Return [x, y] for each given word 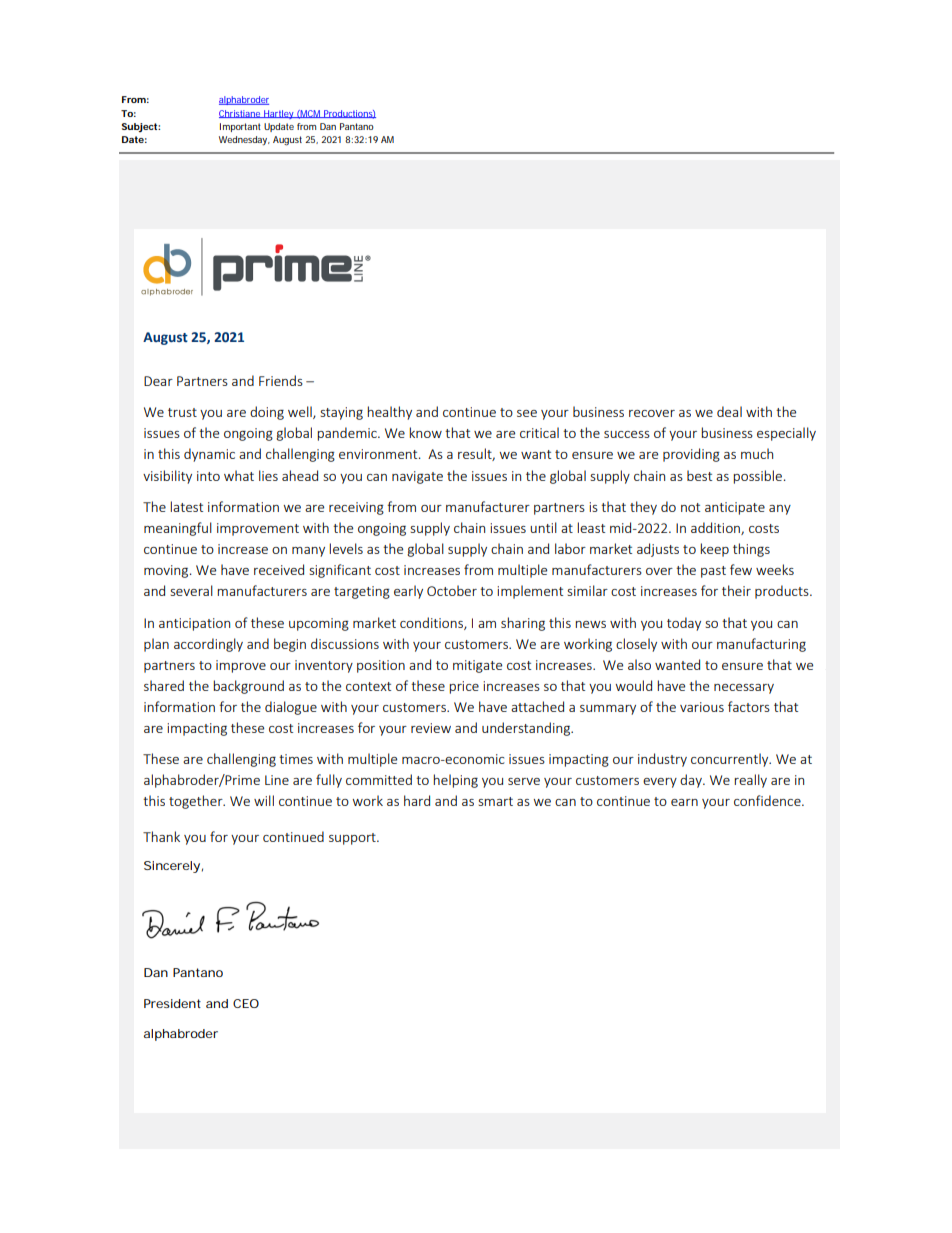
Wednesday [244, 141]
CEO [246, 1003]
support [353, 839]
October [452, 590]
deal [729, 411]
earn [684, 802]
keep [714, 550]
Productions [349, 114]
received [279, 569]
